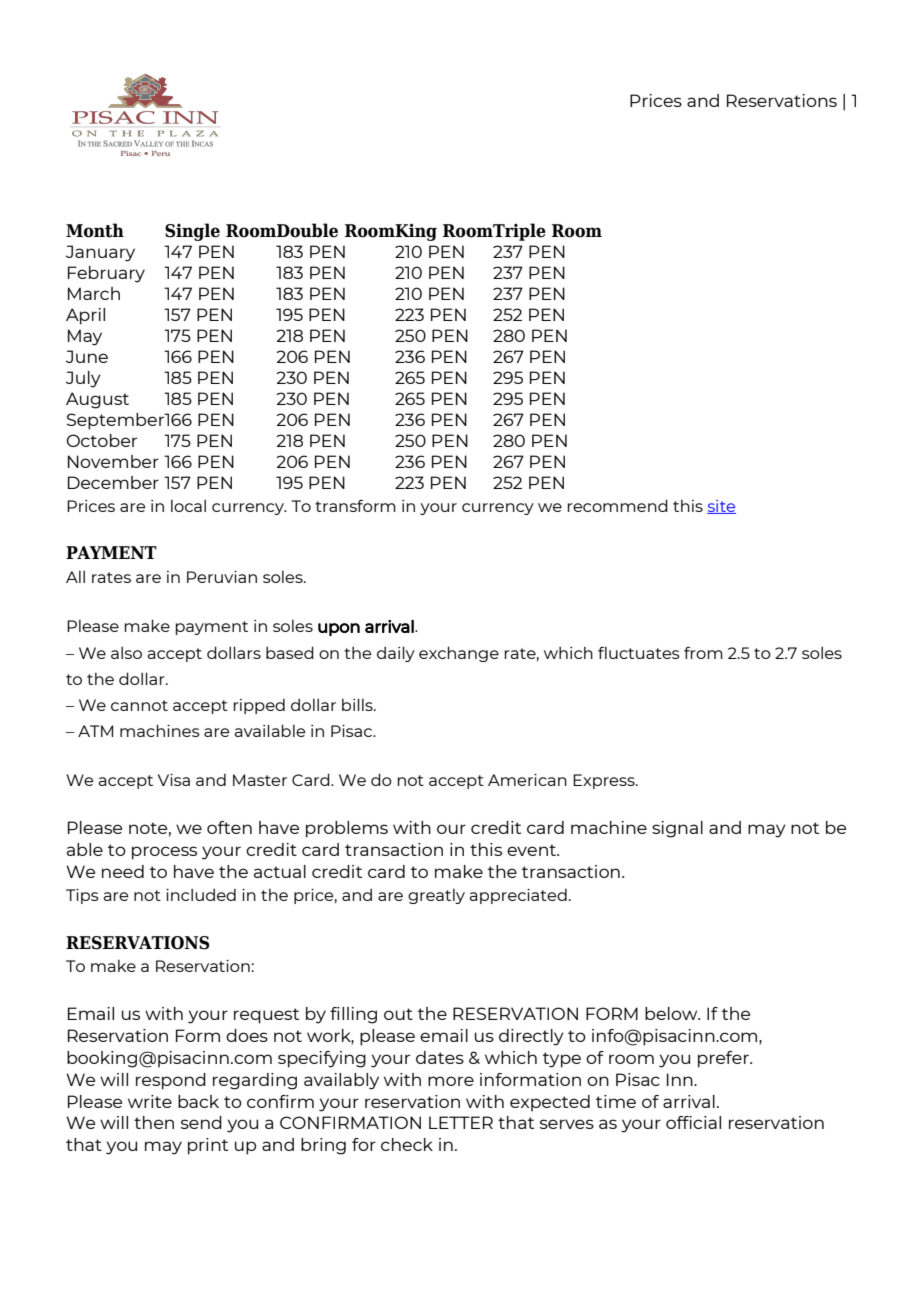 Image resolution: width=924 pixels, height=1308 pixels. I want to click on February, so click(106, 274).
